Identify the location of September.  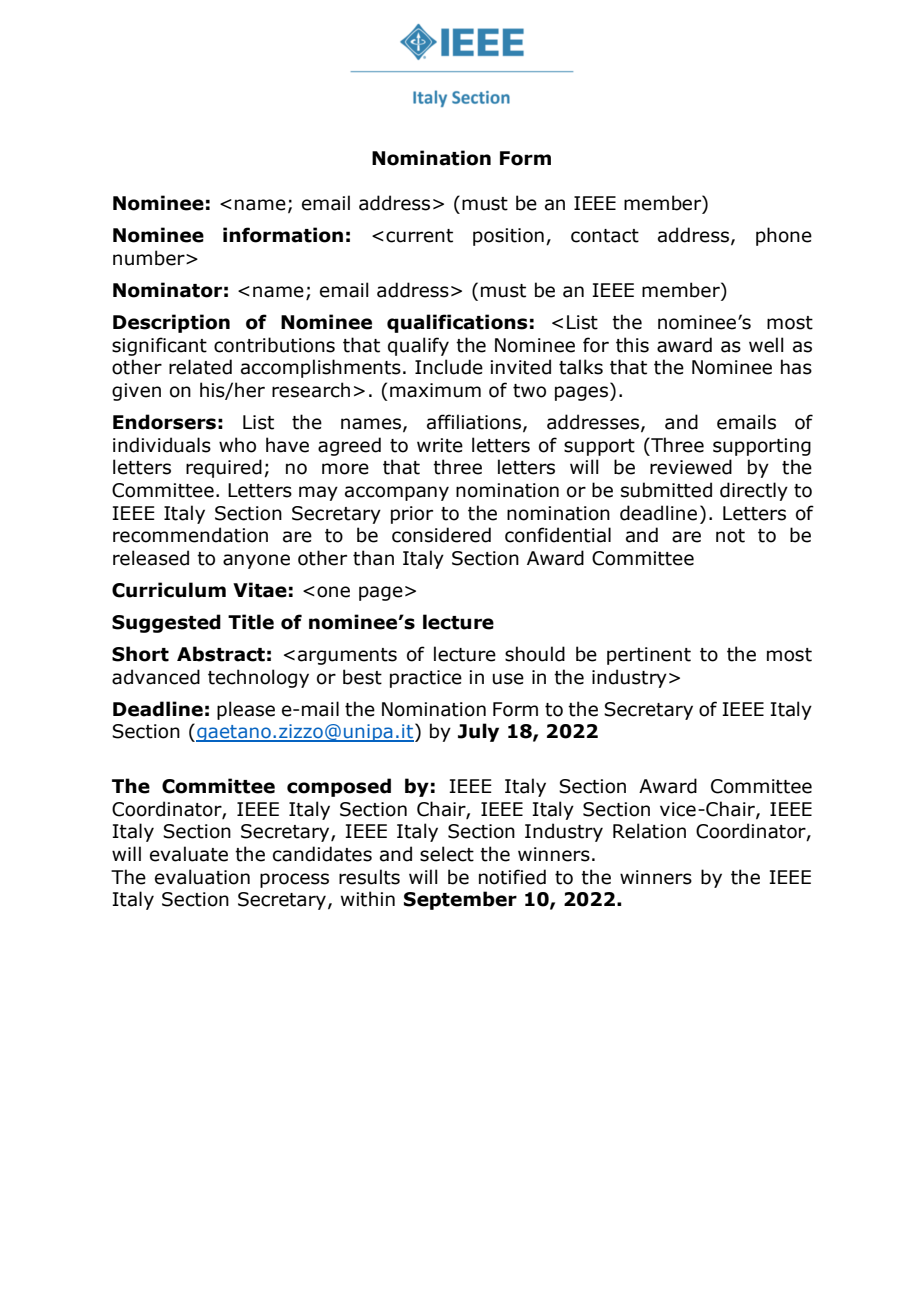
(460, 900).
